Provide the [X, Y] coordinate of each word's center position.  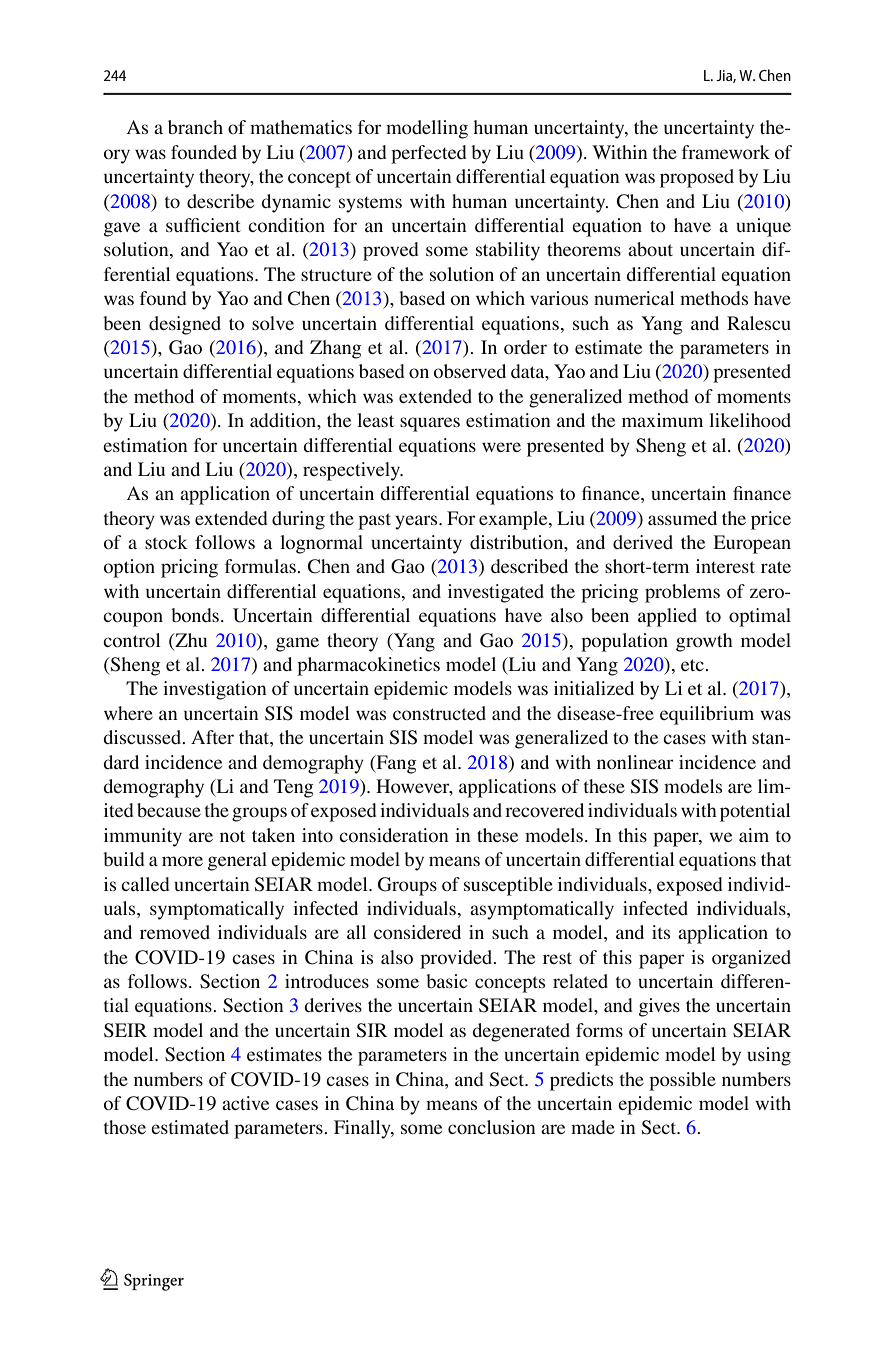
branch [195, 127]
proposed [697, 178]
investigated [496, 593]
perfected [429, 154]
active [245, 1103]
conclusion [492, 1127]
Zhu [190, 640]
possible [682, 1081]
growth [704, 642]
